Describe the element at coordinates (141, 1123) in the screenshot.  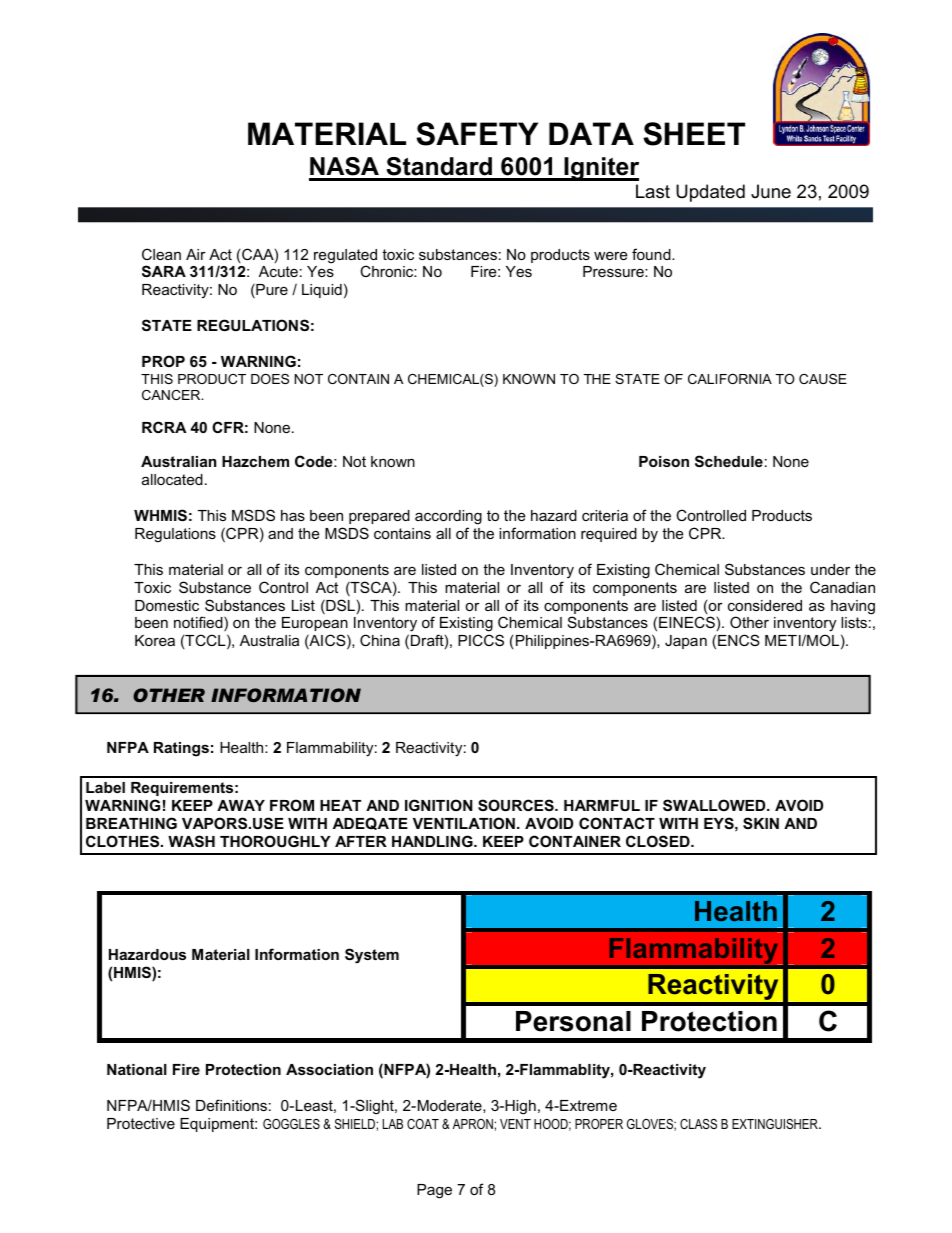
I see `Protective` at that location.
